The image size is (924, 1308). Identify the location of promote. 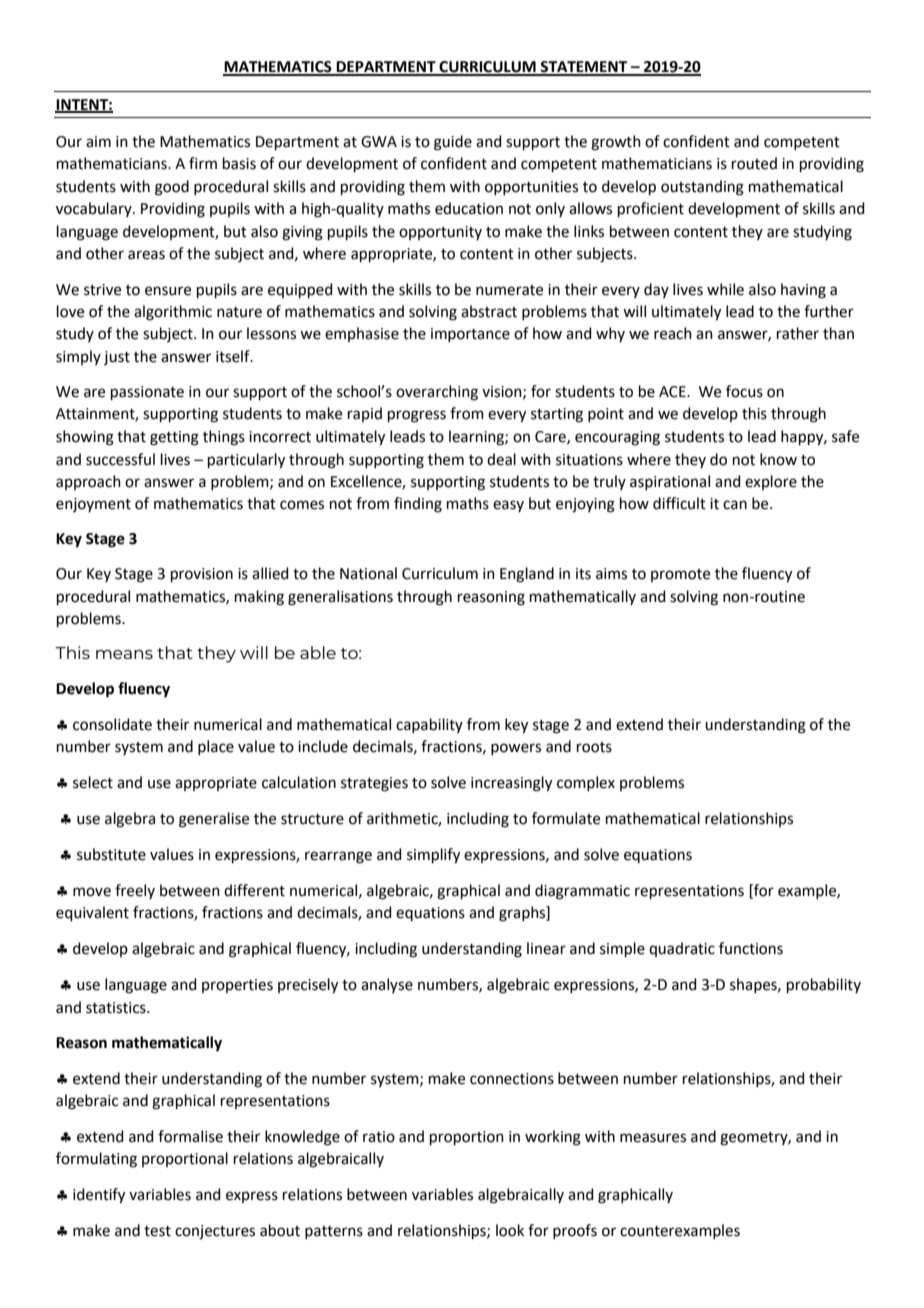
(680, 575).
